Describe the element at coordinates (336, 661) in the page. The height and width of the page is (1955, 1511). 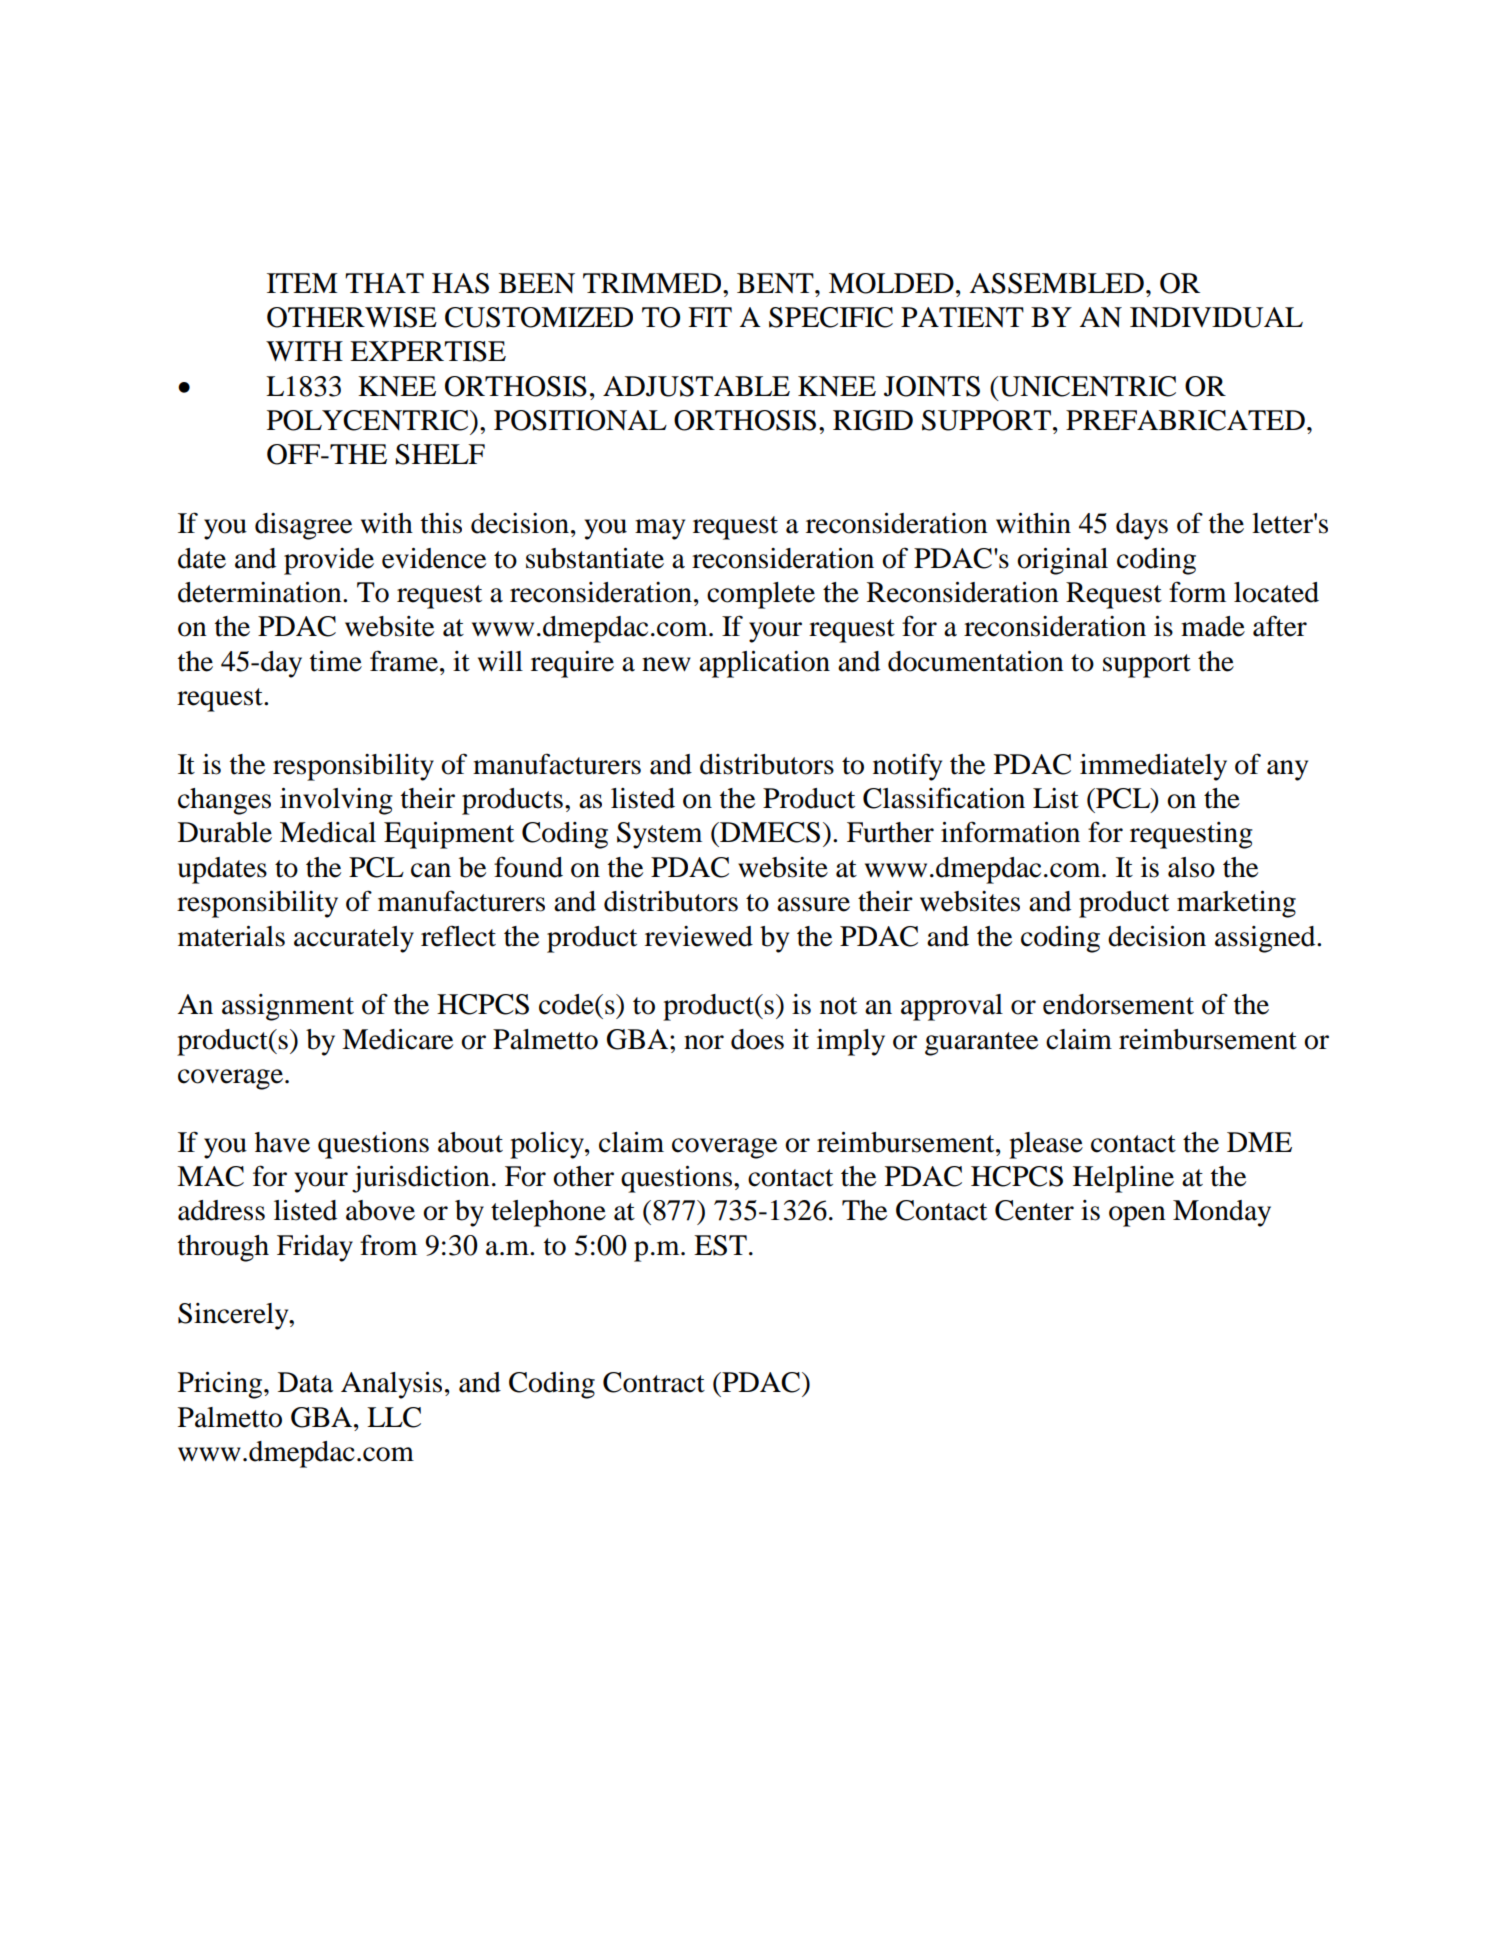
I see `time` at that location.
